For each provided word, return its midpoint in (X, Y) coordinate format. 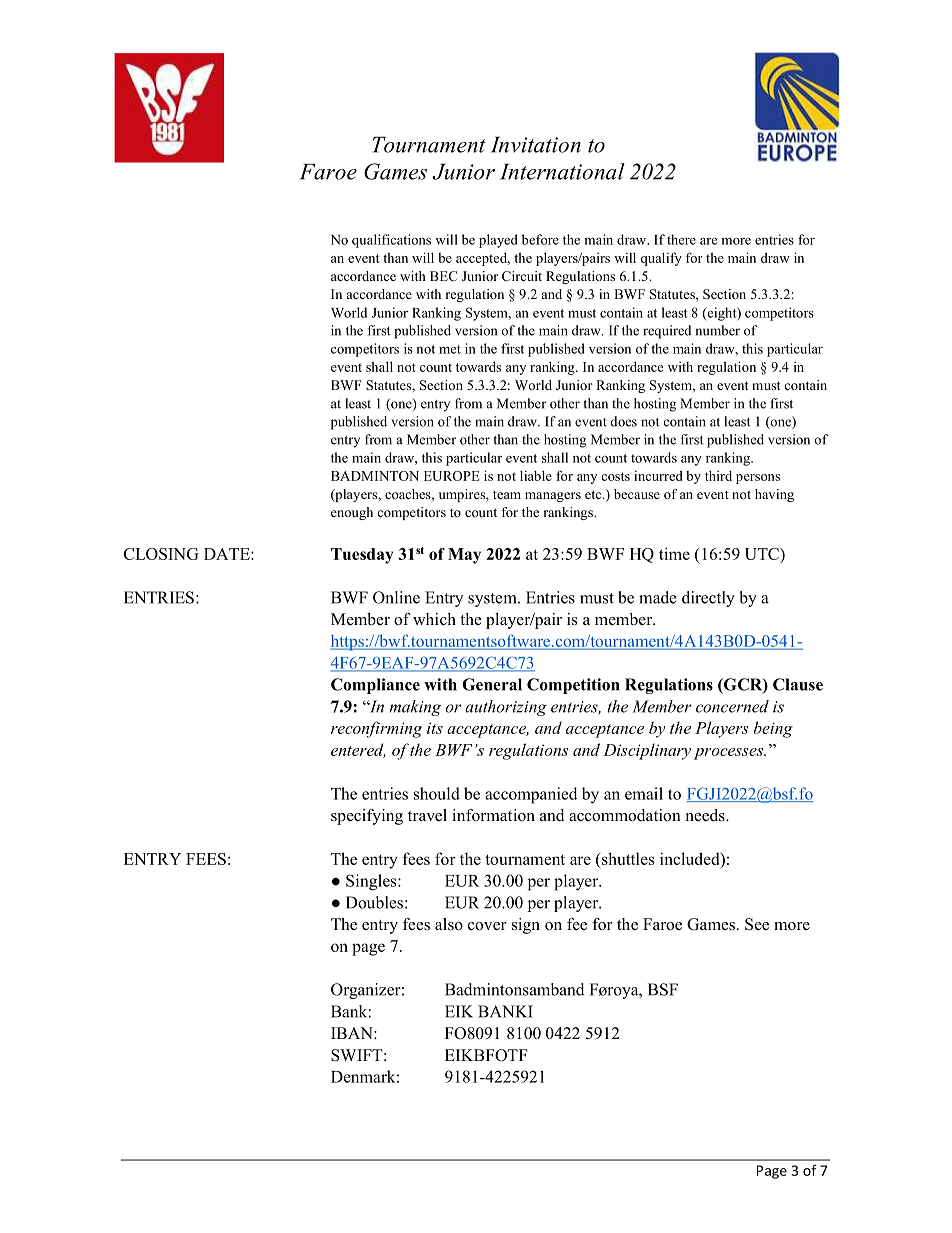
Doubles (374, 902)
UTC (763, 554)
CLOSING (161, 554)
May (464, 556)
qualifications (391, 241)
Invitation (536, 145)
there (681, 239)
